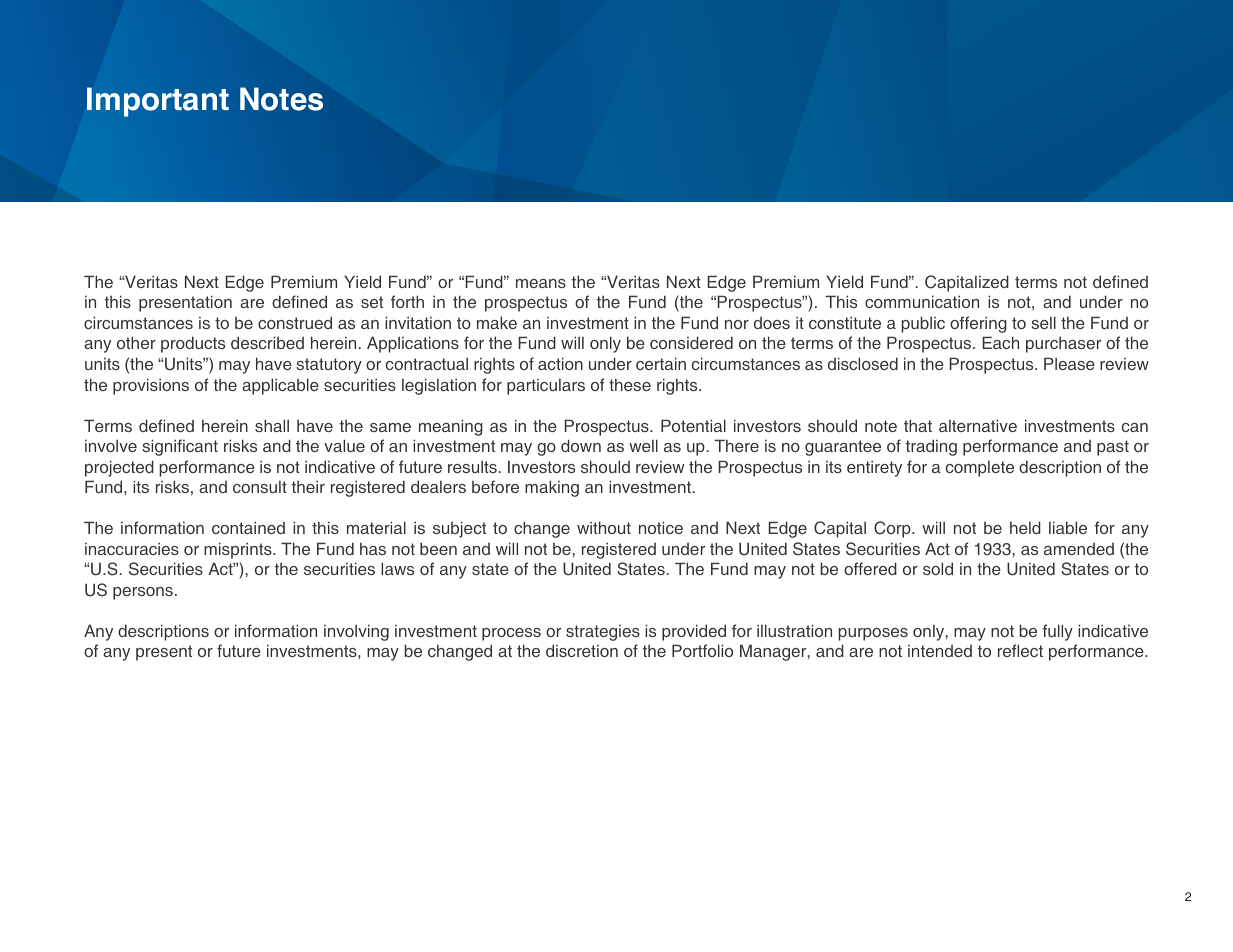 This screenshot has width=1233, height=952. Describe the element at coordinates (581, 445) in the screenshot. I see `down` at that location.
